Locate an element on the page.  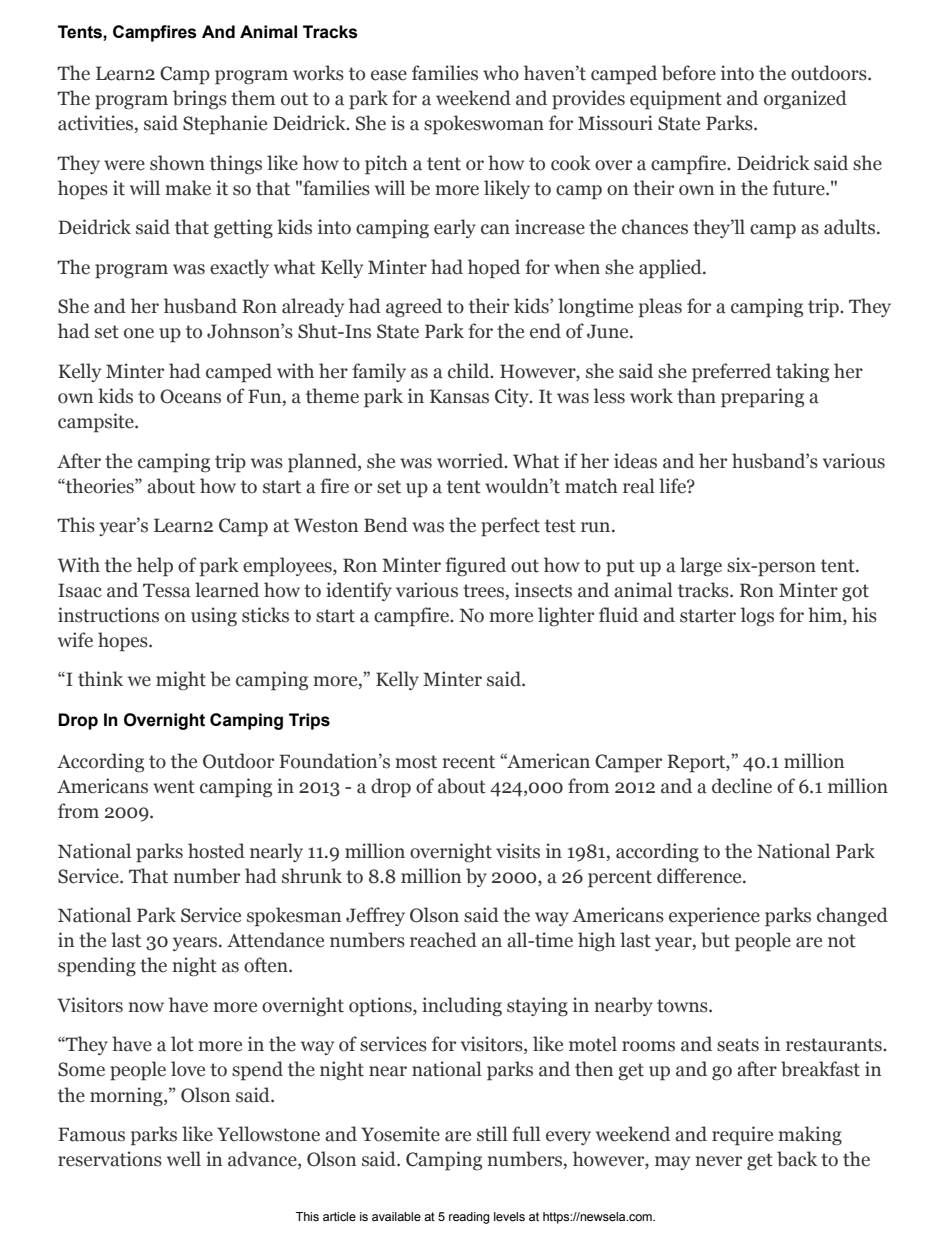
life is located at coordinates (673, 486).
